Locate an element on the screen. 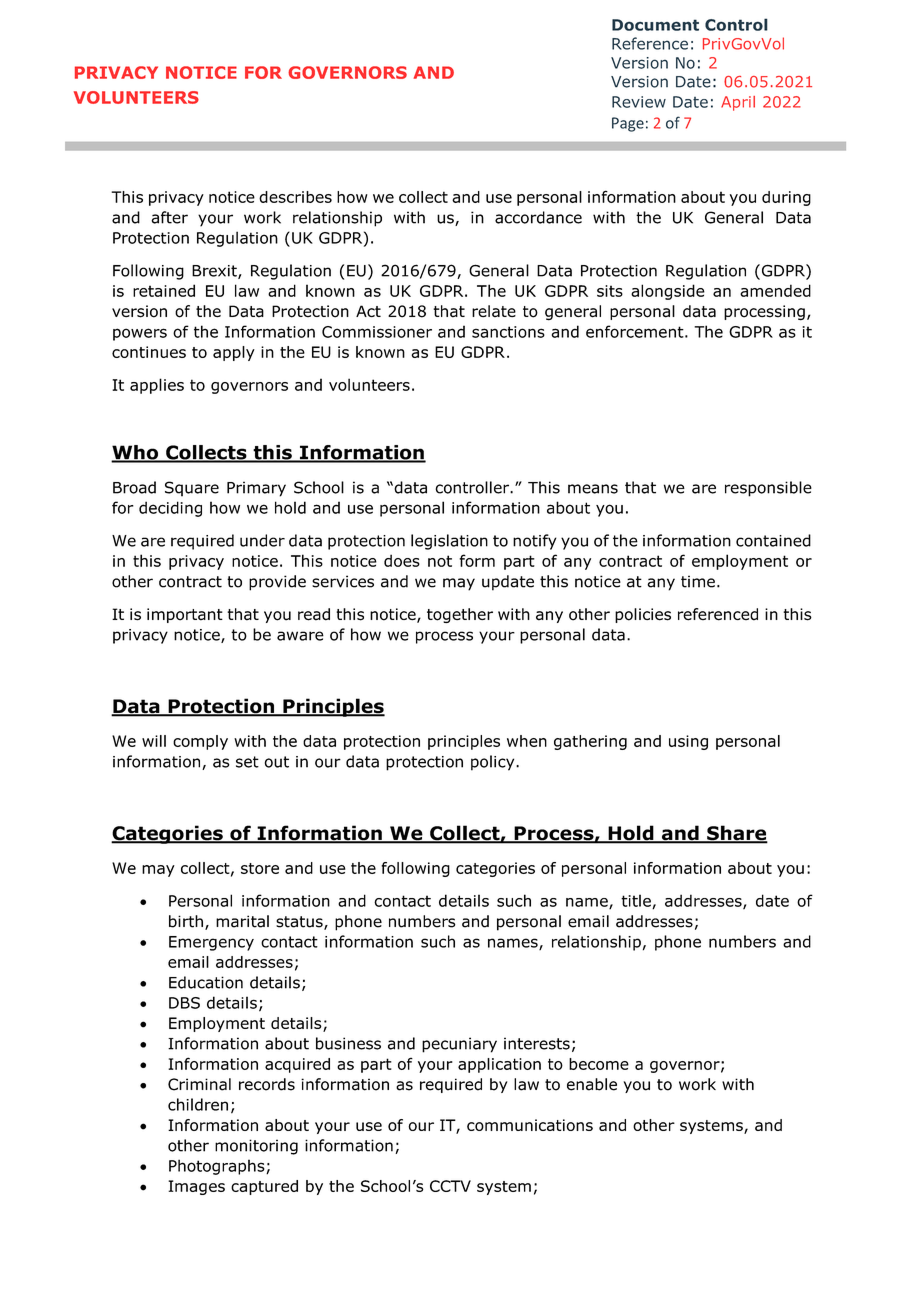  Photographs is located at coordinates (218, 1167).
